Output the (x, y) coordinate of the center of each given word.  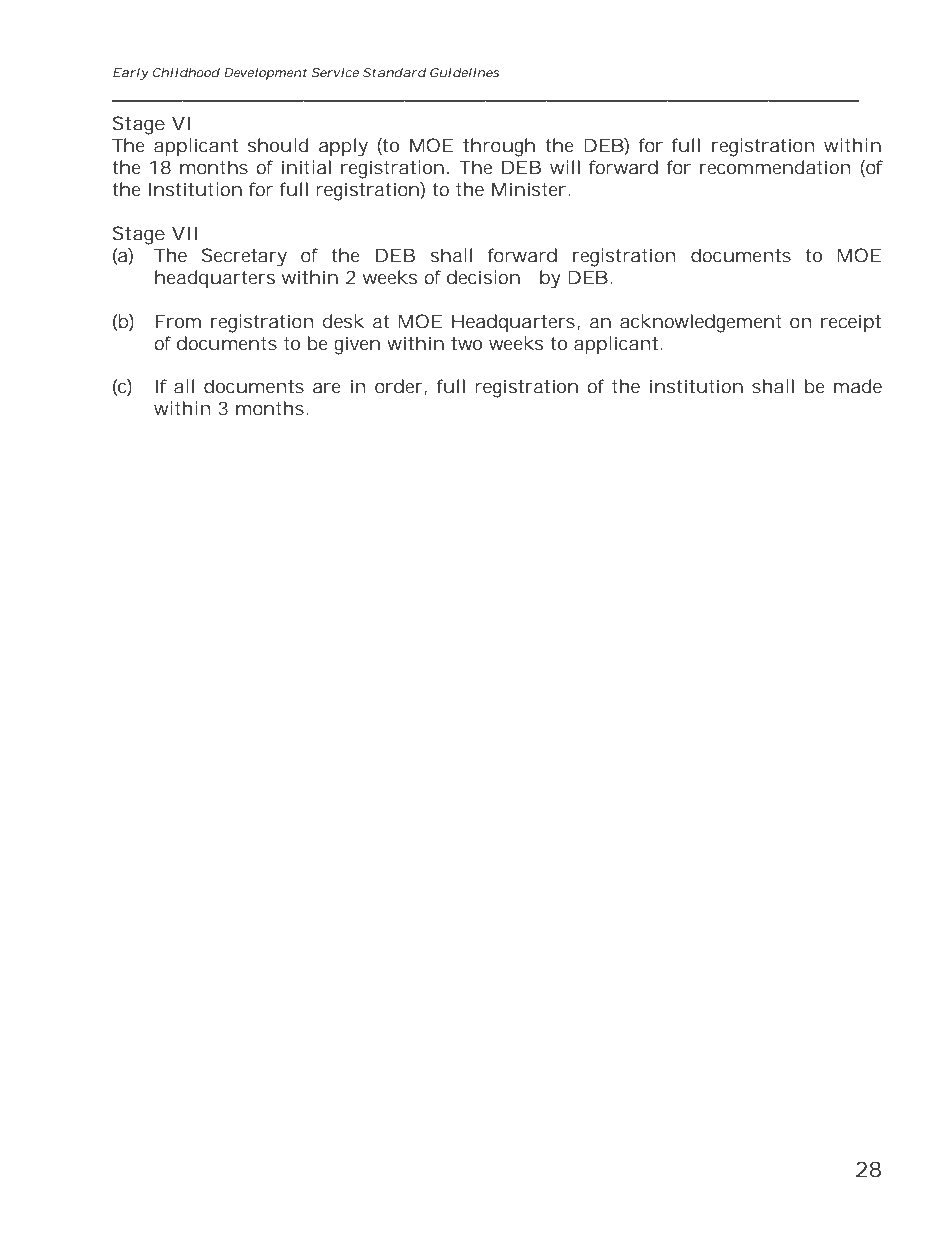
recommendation (775, 167)
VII (184, 233)
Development (265, 74)
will (565, 167)
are (327, 388)
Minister (529, 189)
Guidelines (464, 72)
